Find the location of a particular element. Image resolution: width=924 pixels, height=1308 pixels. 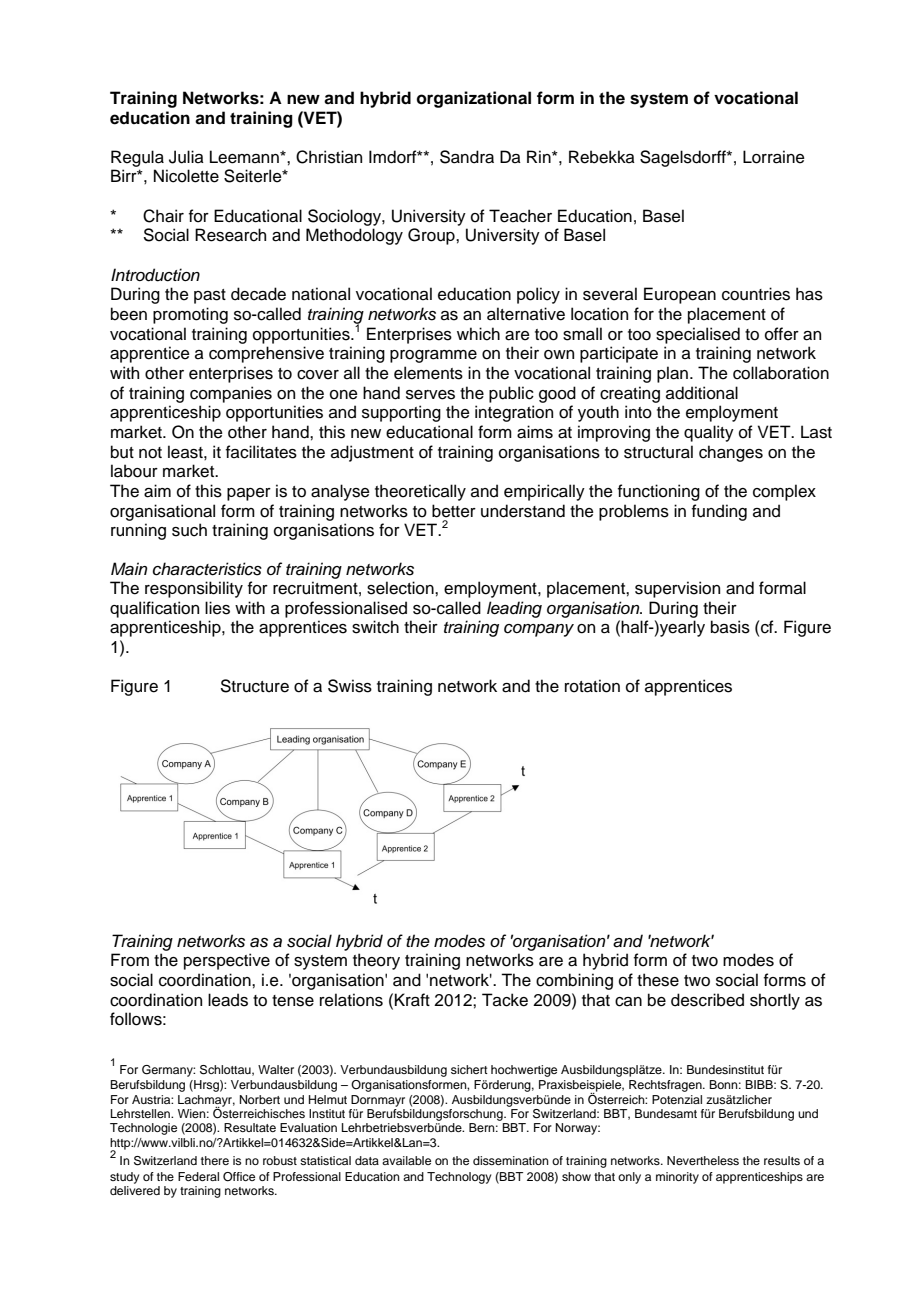

Structure is located at coordinates (255, 686).
